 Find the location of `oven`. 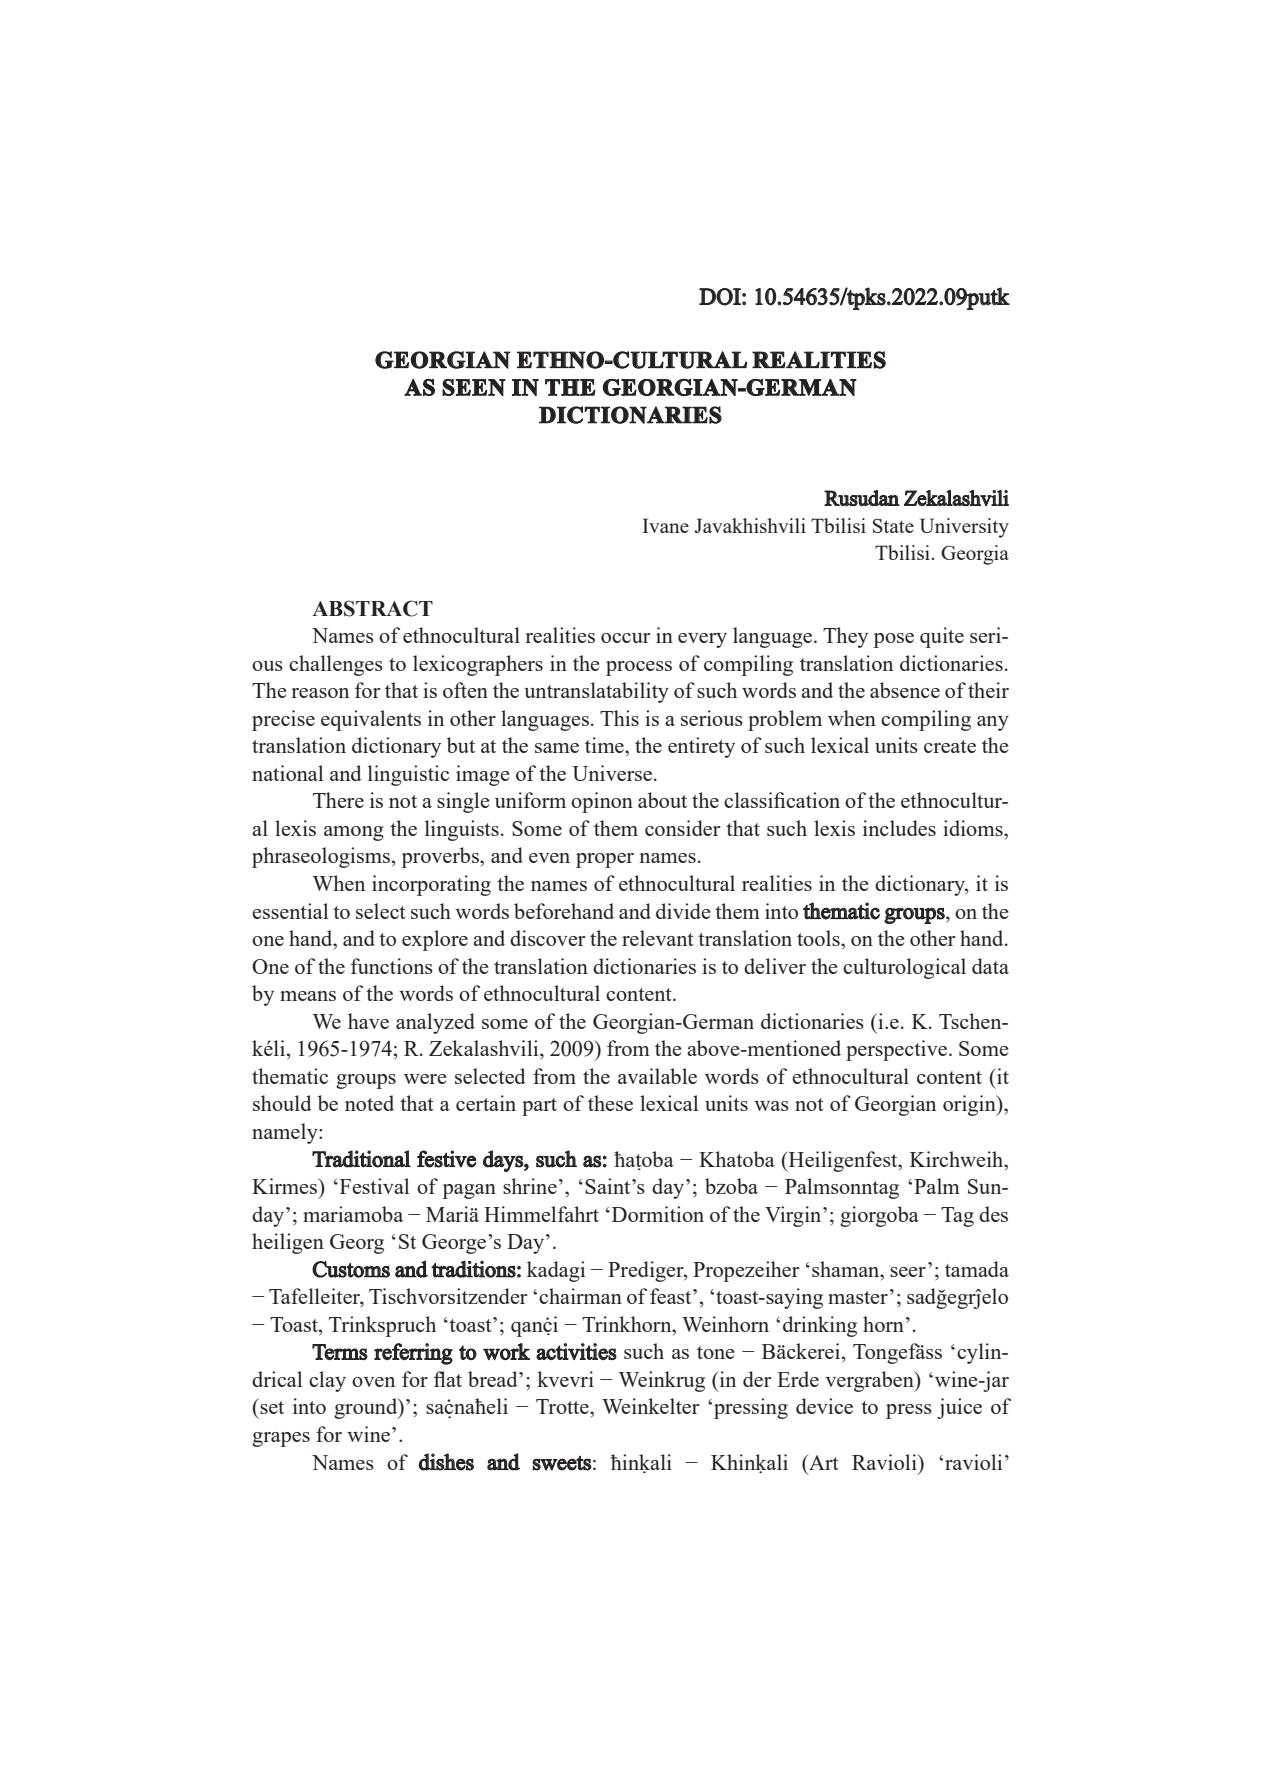

oven is located at coordinates (373, 1382).
